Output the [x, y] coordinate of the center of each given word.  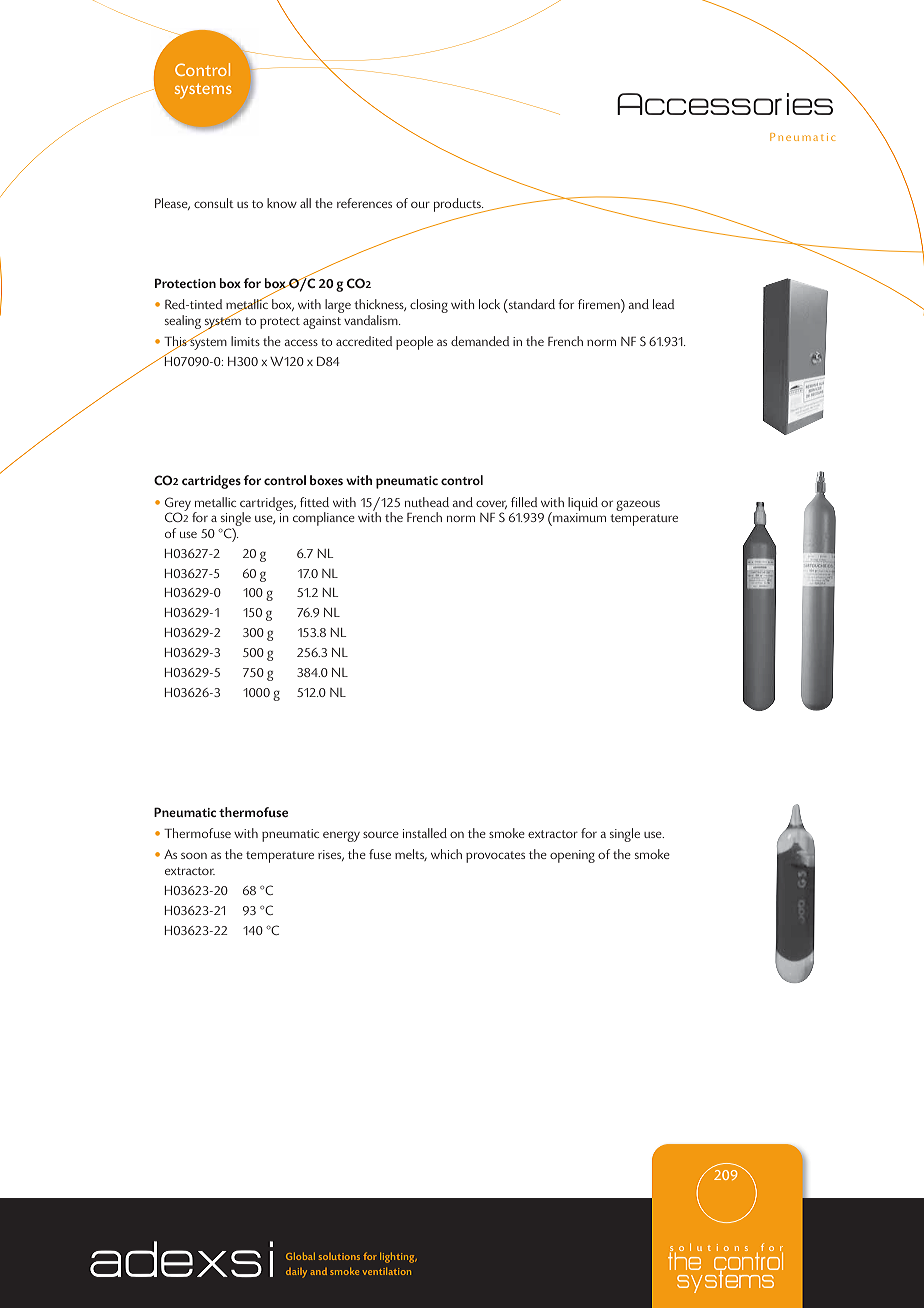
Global [300, 1256]
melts [411, 855]
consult [214, 203]
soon [194, 855]
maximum [578, 518]
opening [572, 856]
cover [491, 504]
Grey [178, 505]
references [364, 203]
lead [663, 304]
